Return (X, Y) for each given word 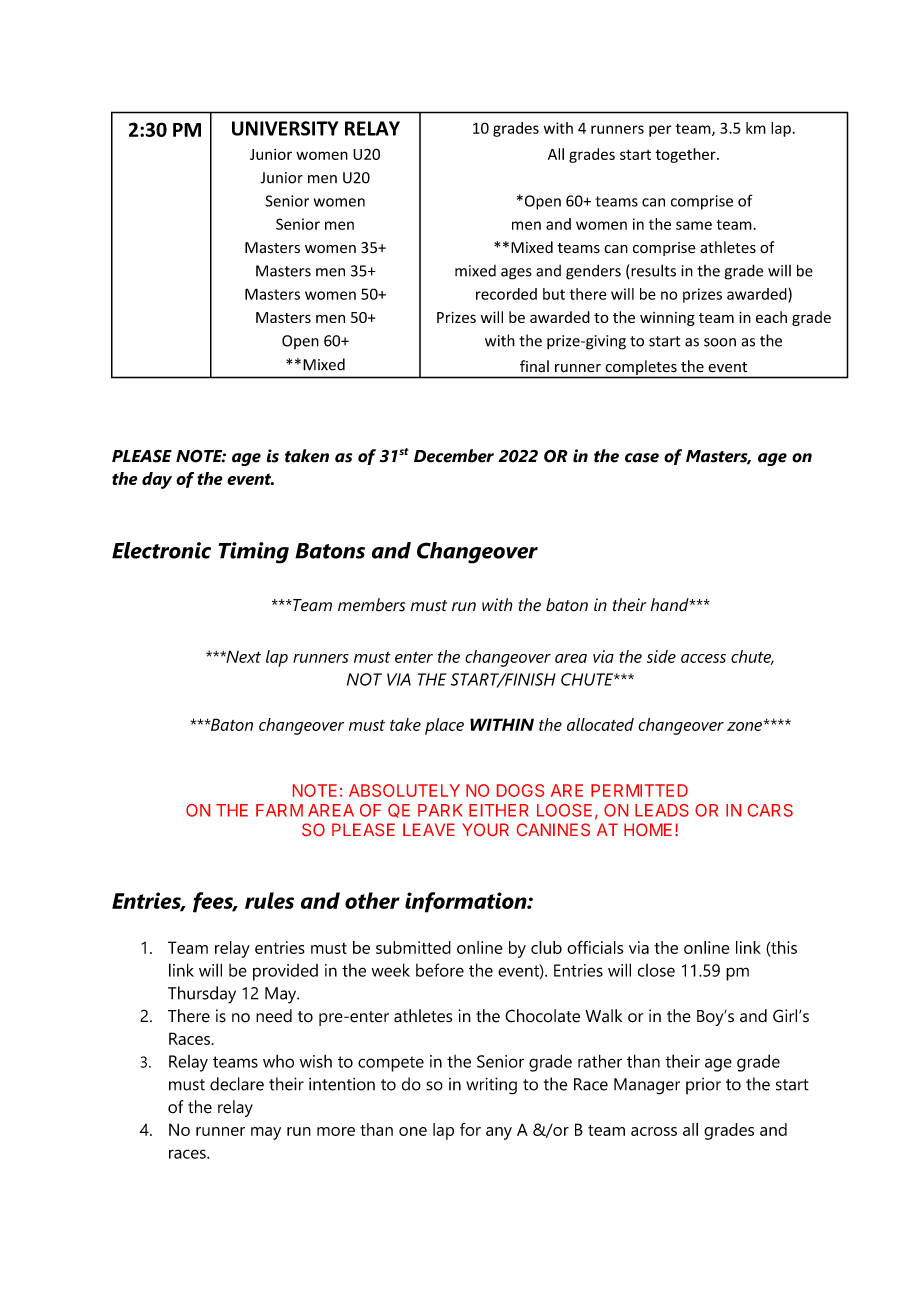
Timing (254, 553)
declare (237, 1084)
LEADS (662, 810)
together (686, 155)
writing (491, 1086)
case (642, 458)
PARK (440, 810)
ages (516, 274)
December (454, 456)
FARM (279, 810)
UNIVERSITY (285, 128)
